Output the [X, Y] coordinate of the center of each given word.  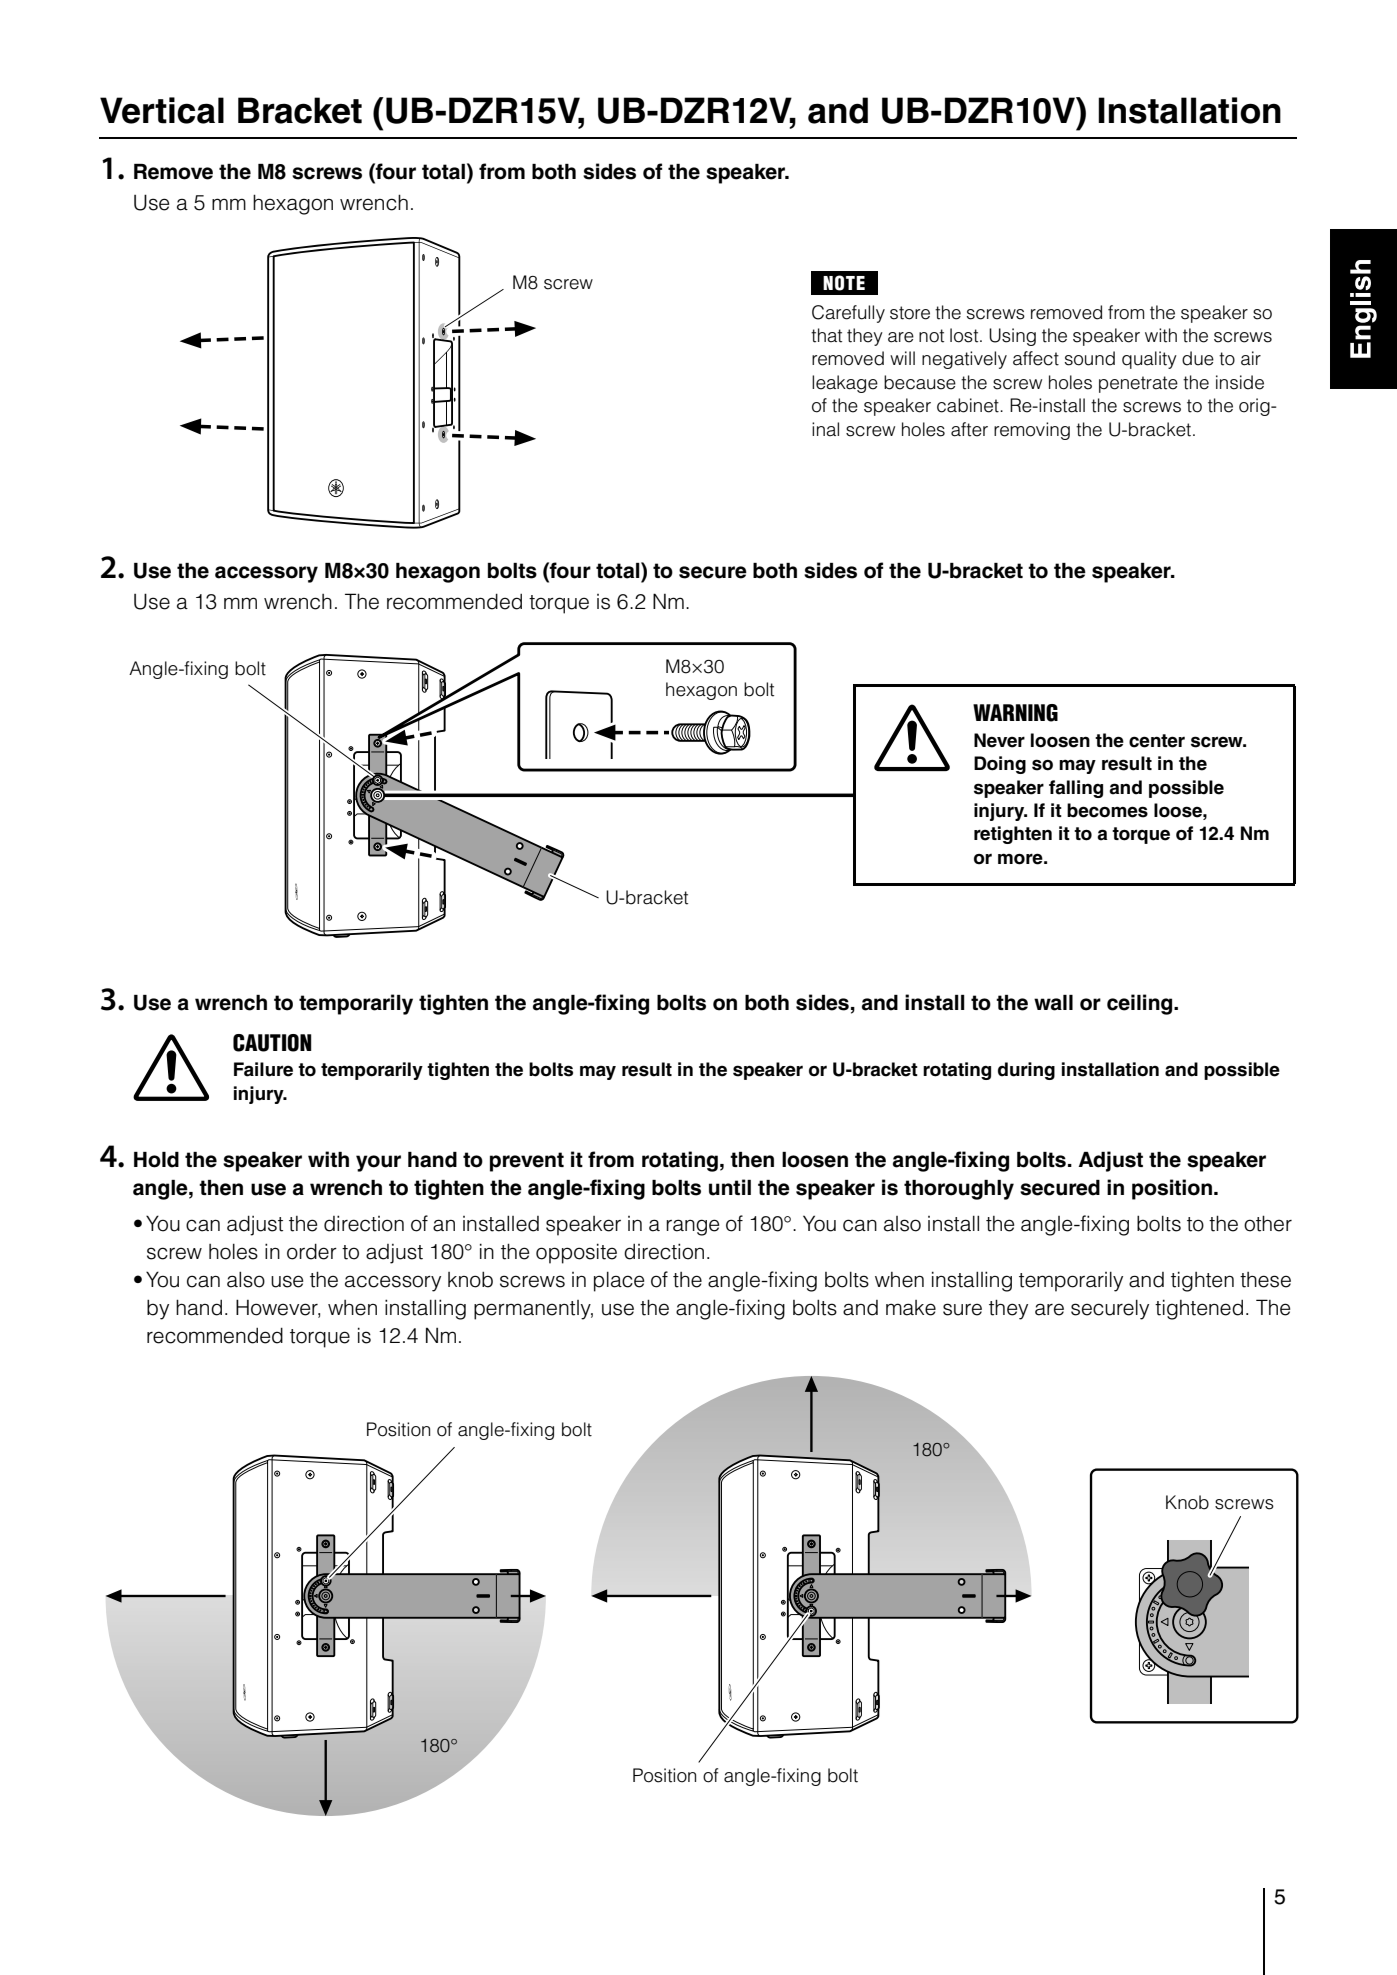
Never [999, 740]
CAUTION [272, 1043]
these [1265, 1280]
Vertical [162, 110]
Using [1012, 337]
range [692, 1227]
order [312, 1251]
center [1157, 741]
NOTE [844, 283]
